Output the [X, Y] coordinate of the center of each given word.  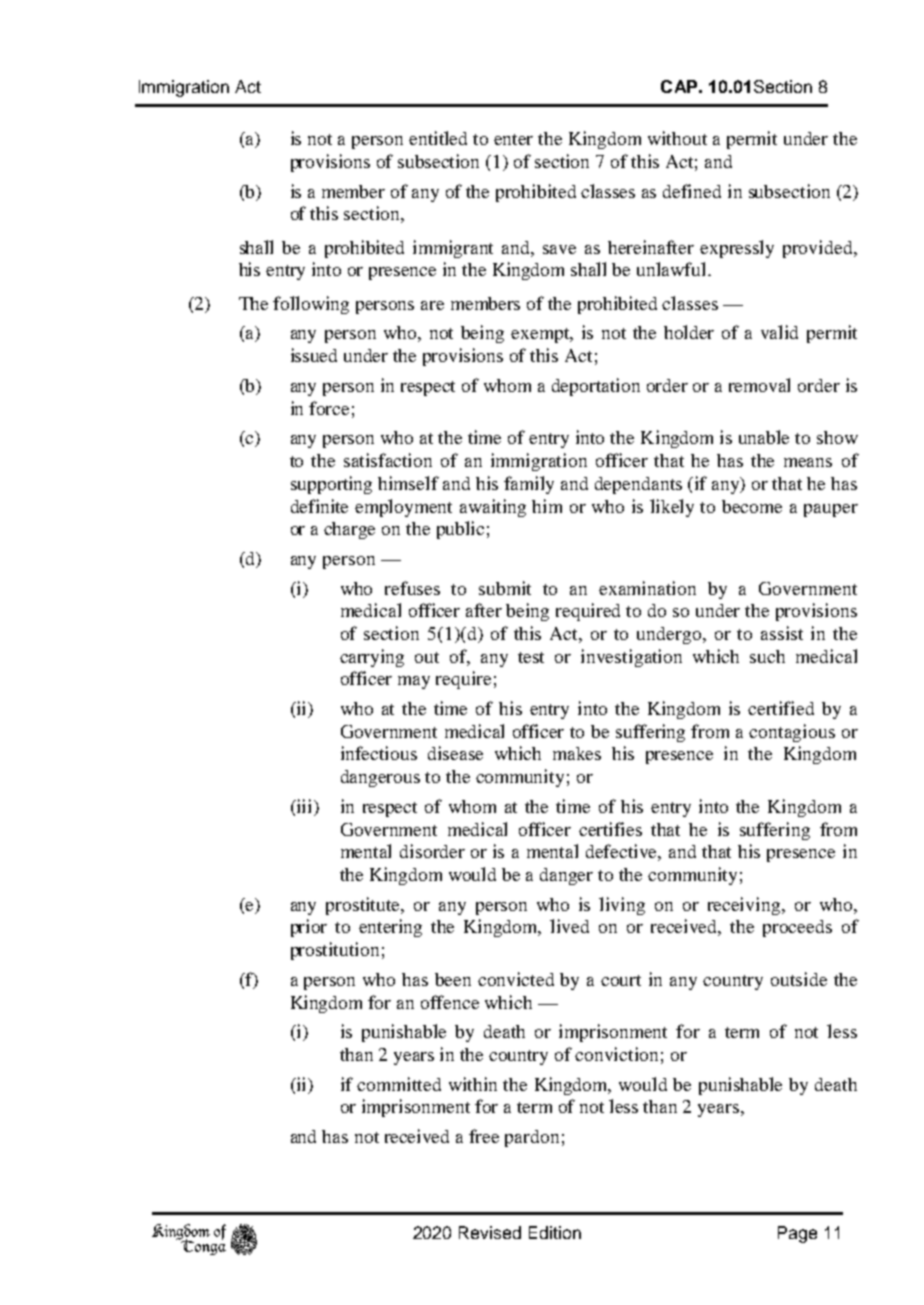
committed [399, 1084]
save [559, 249]
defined [692, 191]
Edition [555, 1232]
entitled [438, 138]
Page [797, 1234]
